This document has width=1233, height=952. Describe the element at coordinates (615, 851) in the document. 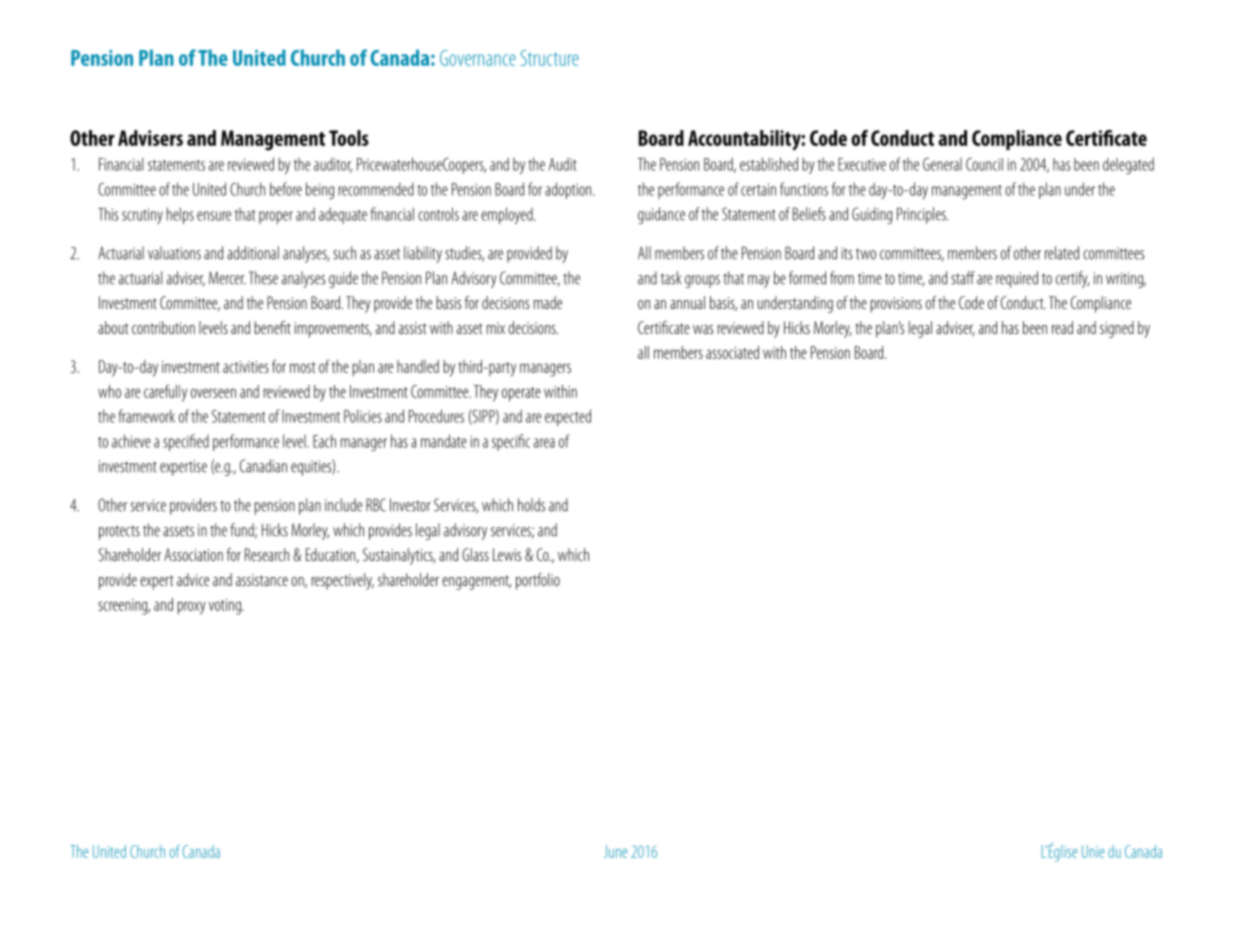

I see `June` at that location.
